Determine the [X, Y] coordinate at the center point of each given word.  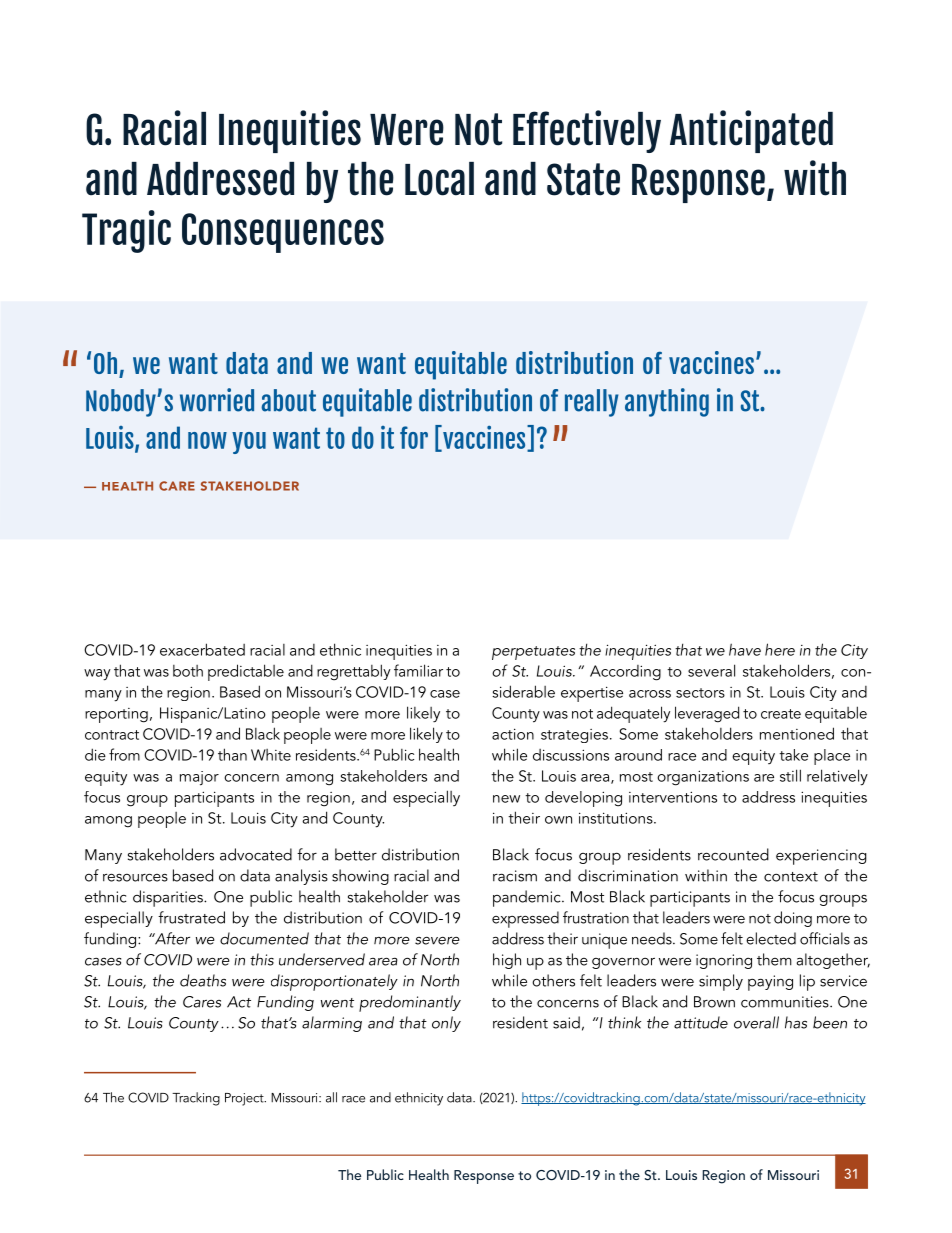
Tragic [126, 231]
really [592, 403]
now [207, 440]
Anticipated [751, 131]
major [199, 778]
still [790, 775]
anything [667, 402]
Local [439, 179]
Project [245, 1099]
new [506, 799]
